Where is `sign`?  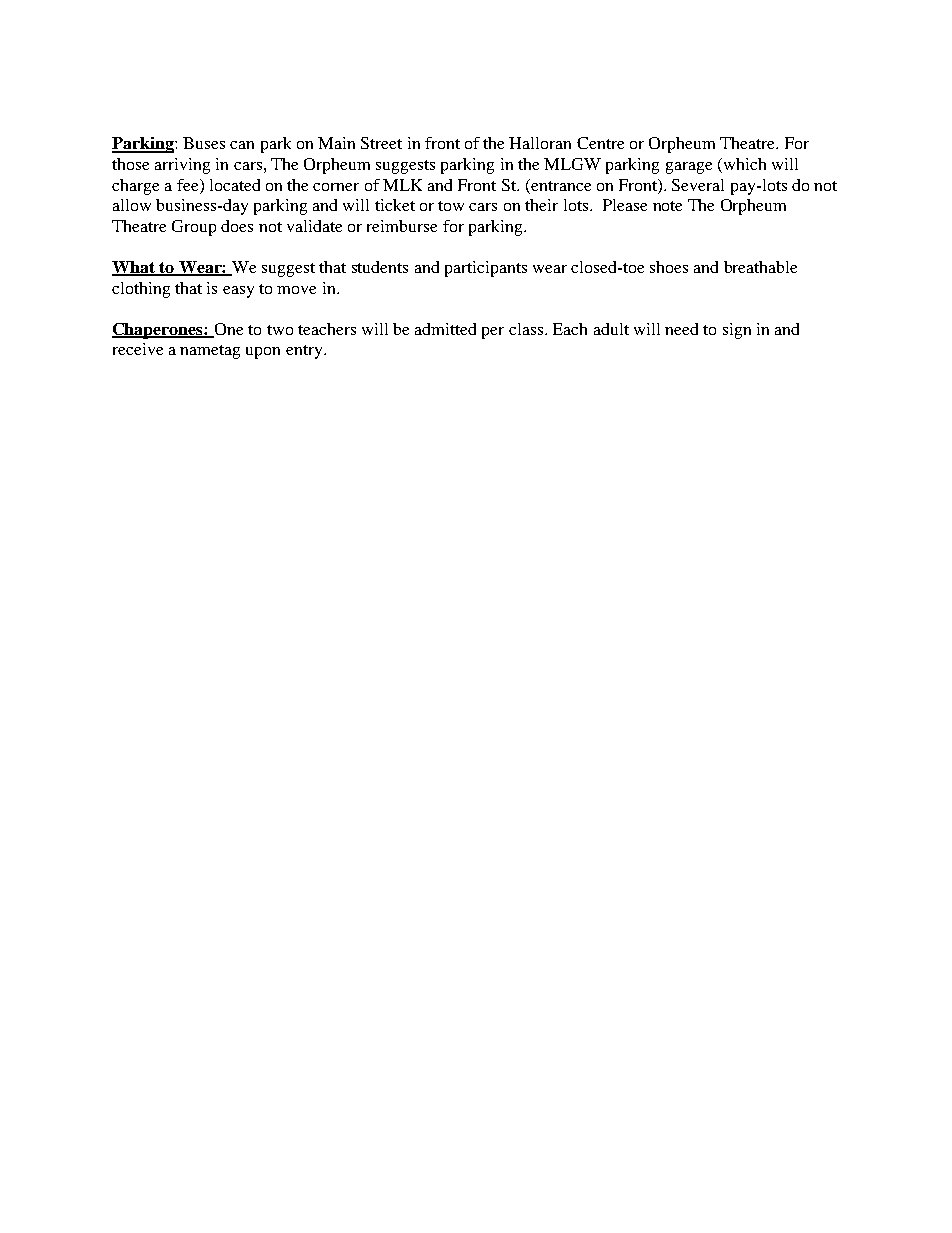 sign is located at coordinates (737, 331).
